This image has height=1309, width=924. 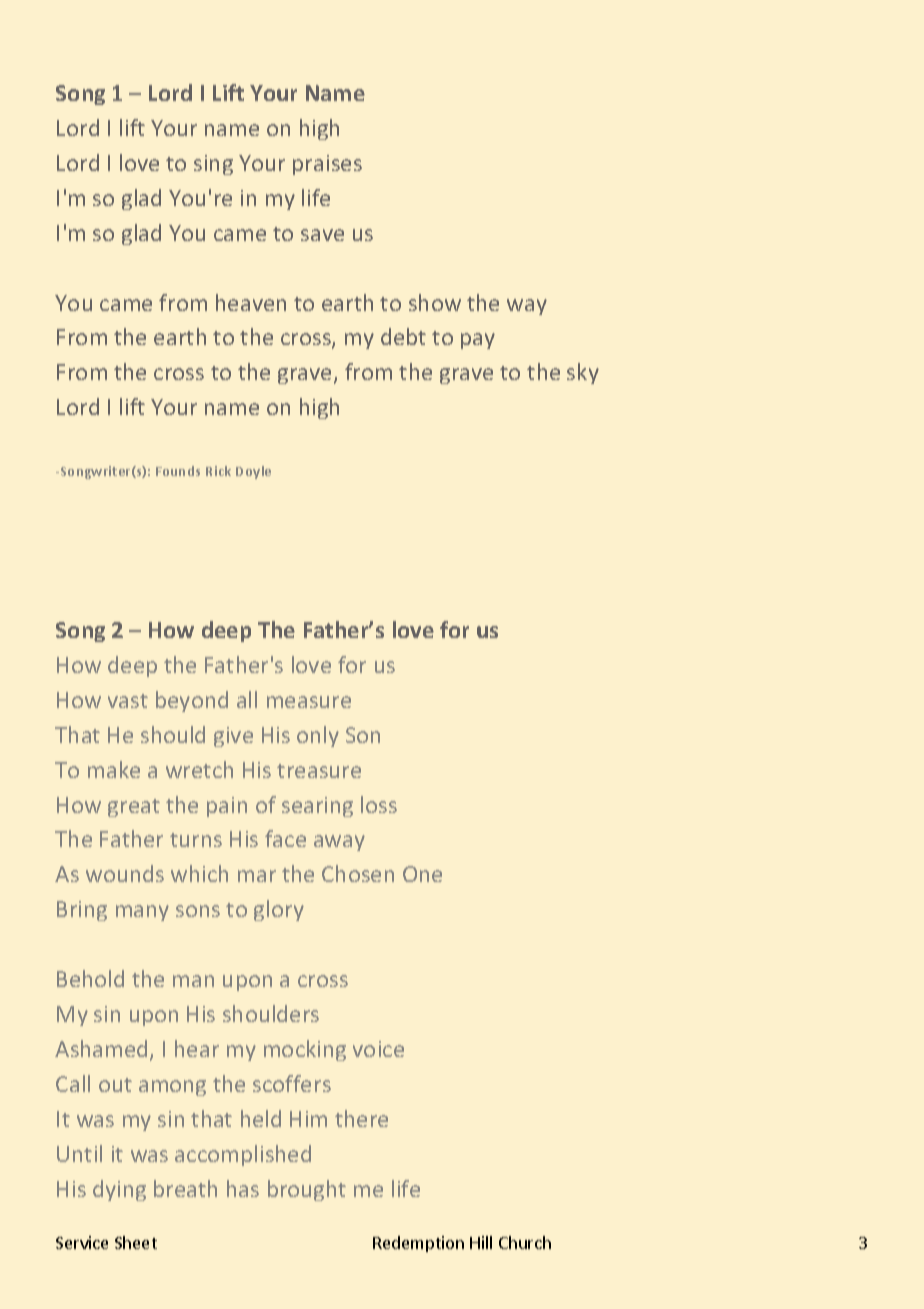 What do you see at coordinates (358, 873) in the image?
I see `Chosen` at bounding box center [358, 873].
